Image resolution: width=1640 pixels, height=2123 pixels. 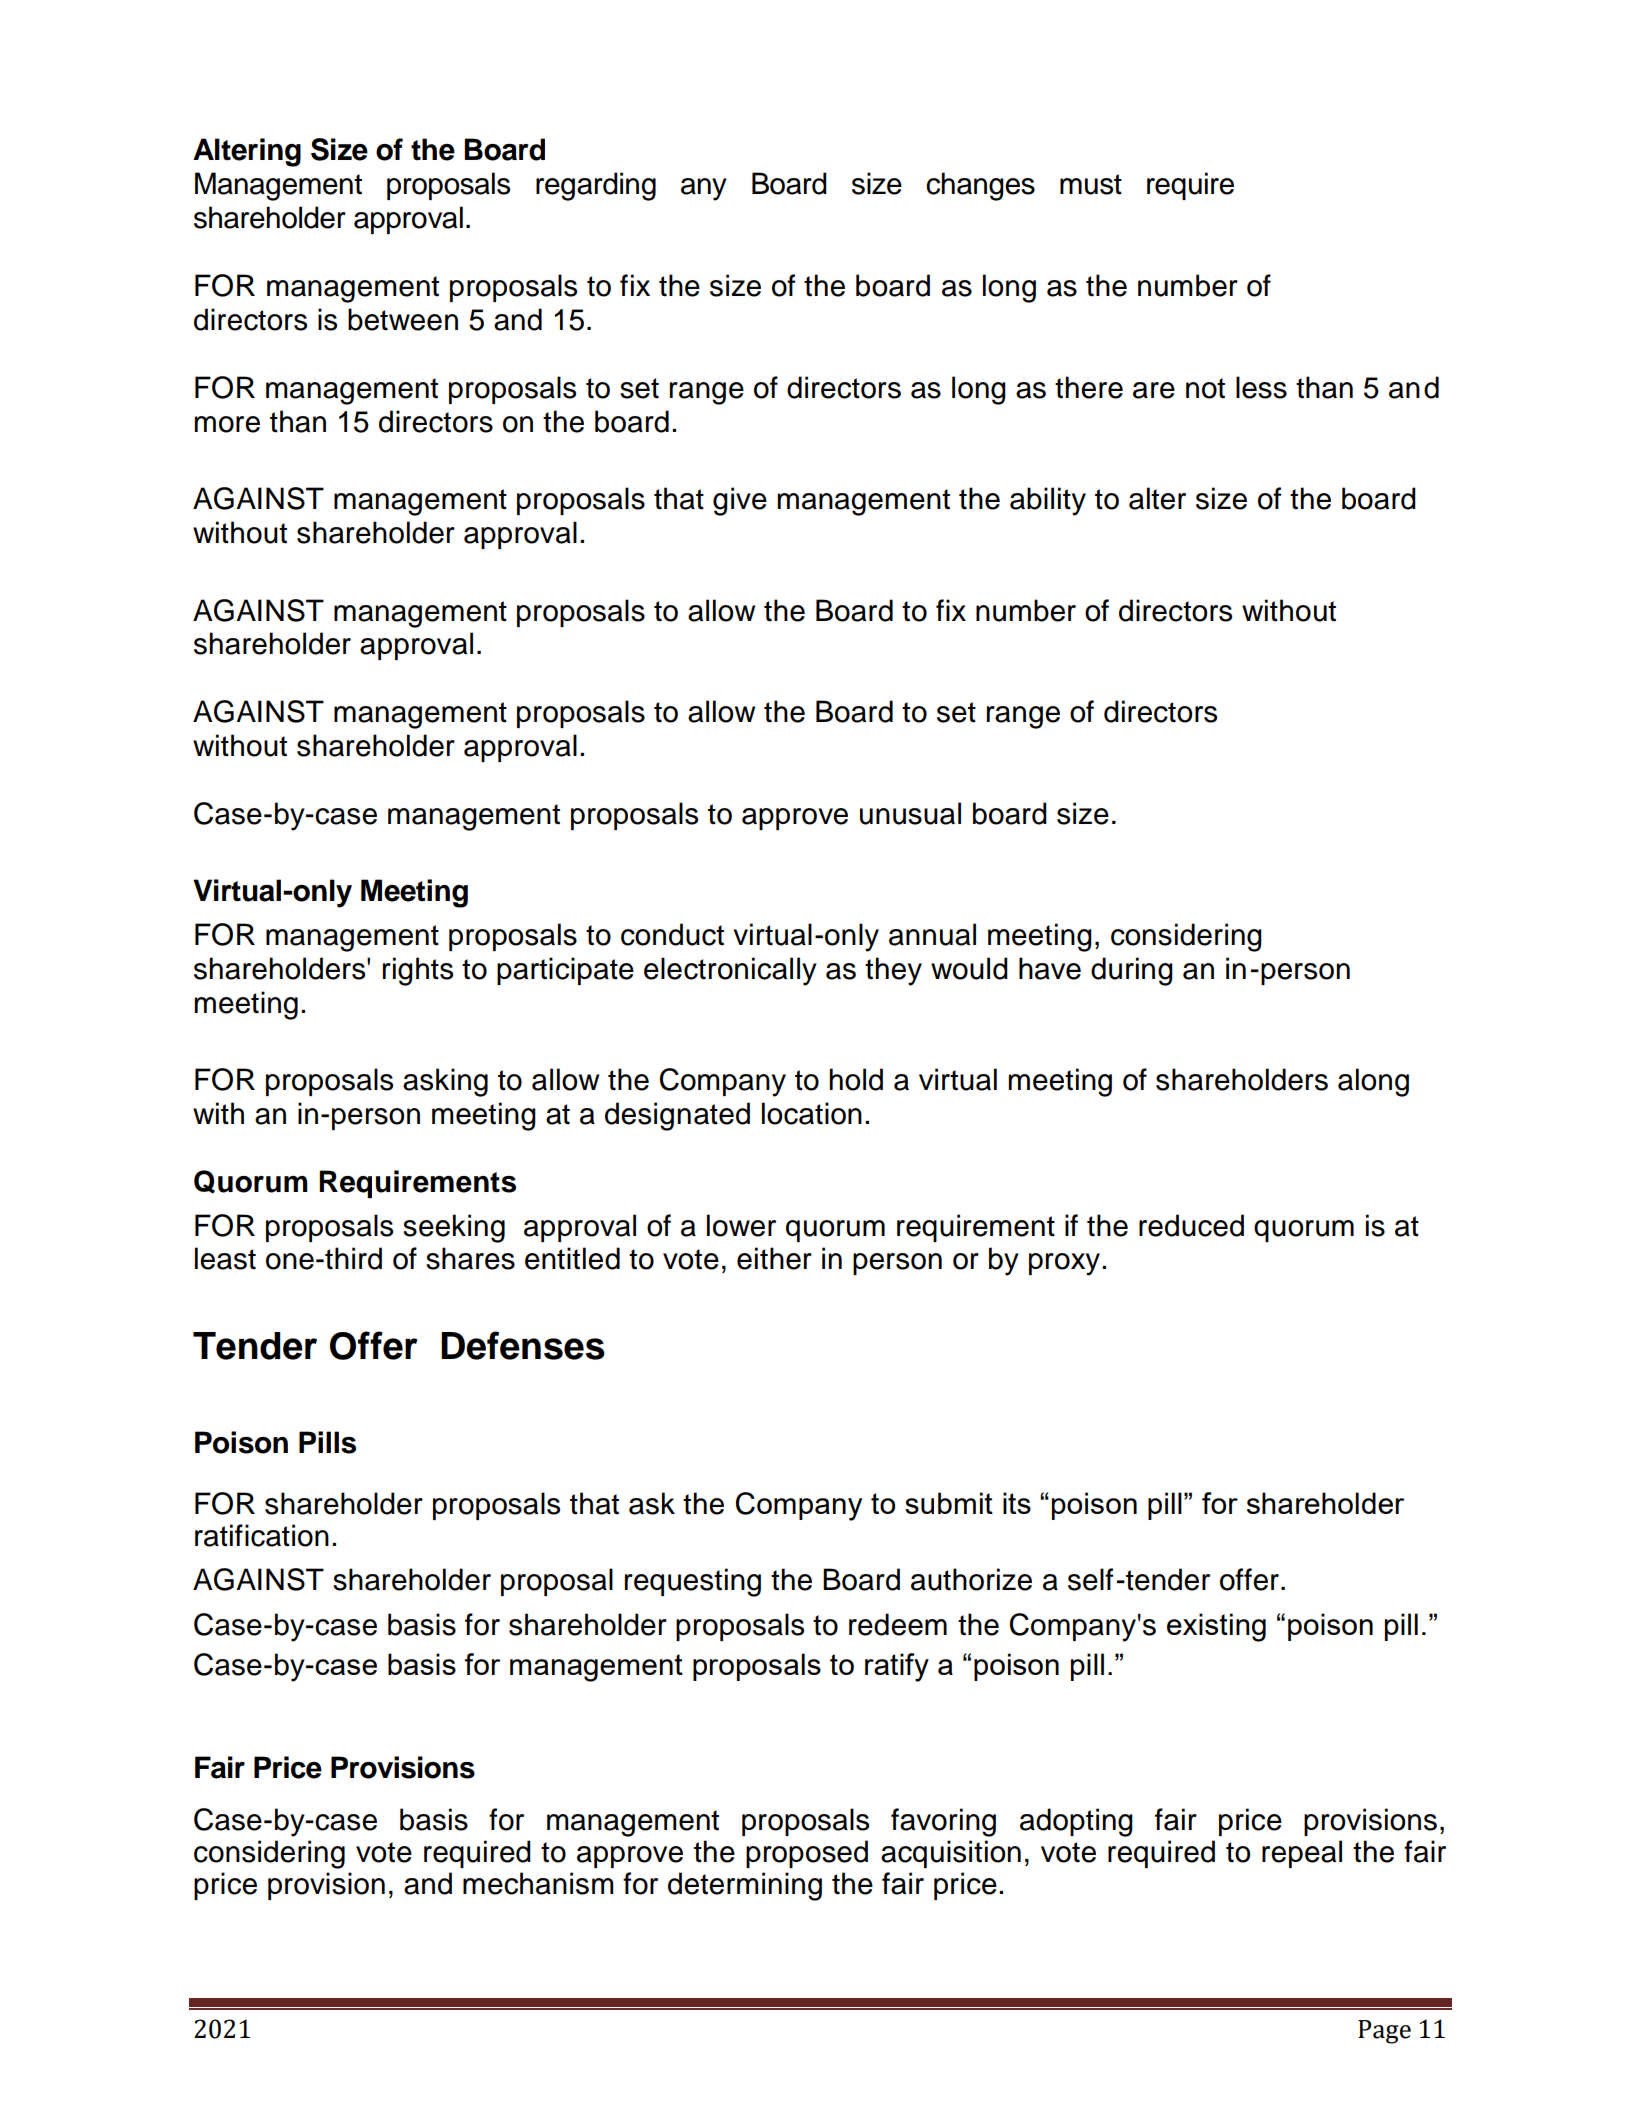 I want to click on determining, so click(x=745, y=1886).
